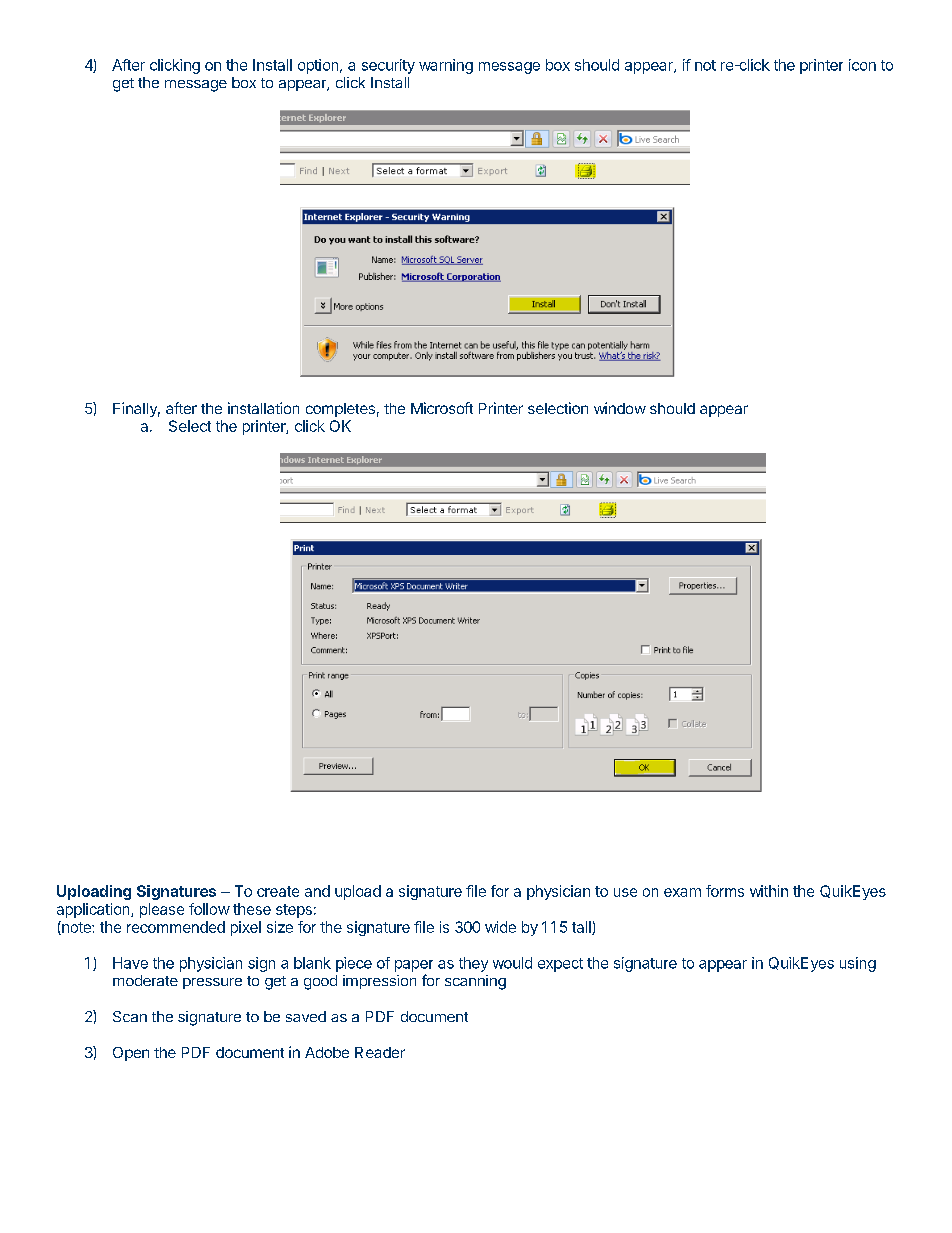 The height and width of the screenshot is (1233, 952). What do you see at coordinates (446, 66) in the screenshot?
I see `warning` at bounding box center [446, 66].
